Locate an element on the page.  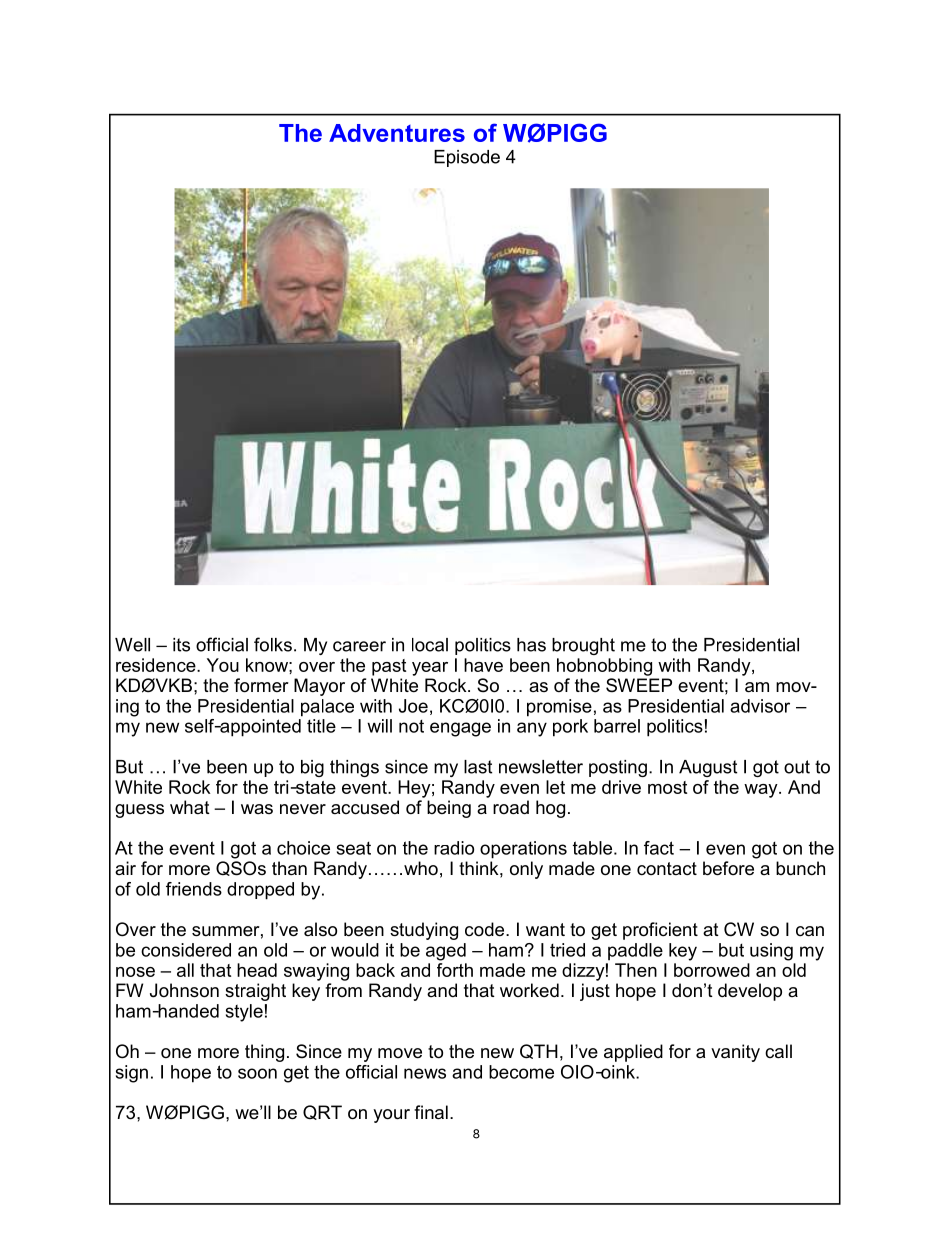
Episode is located at coordinates (467, 158).
